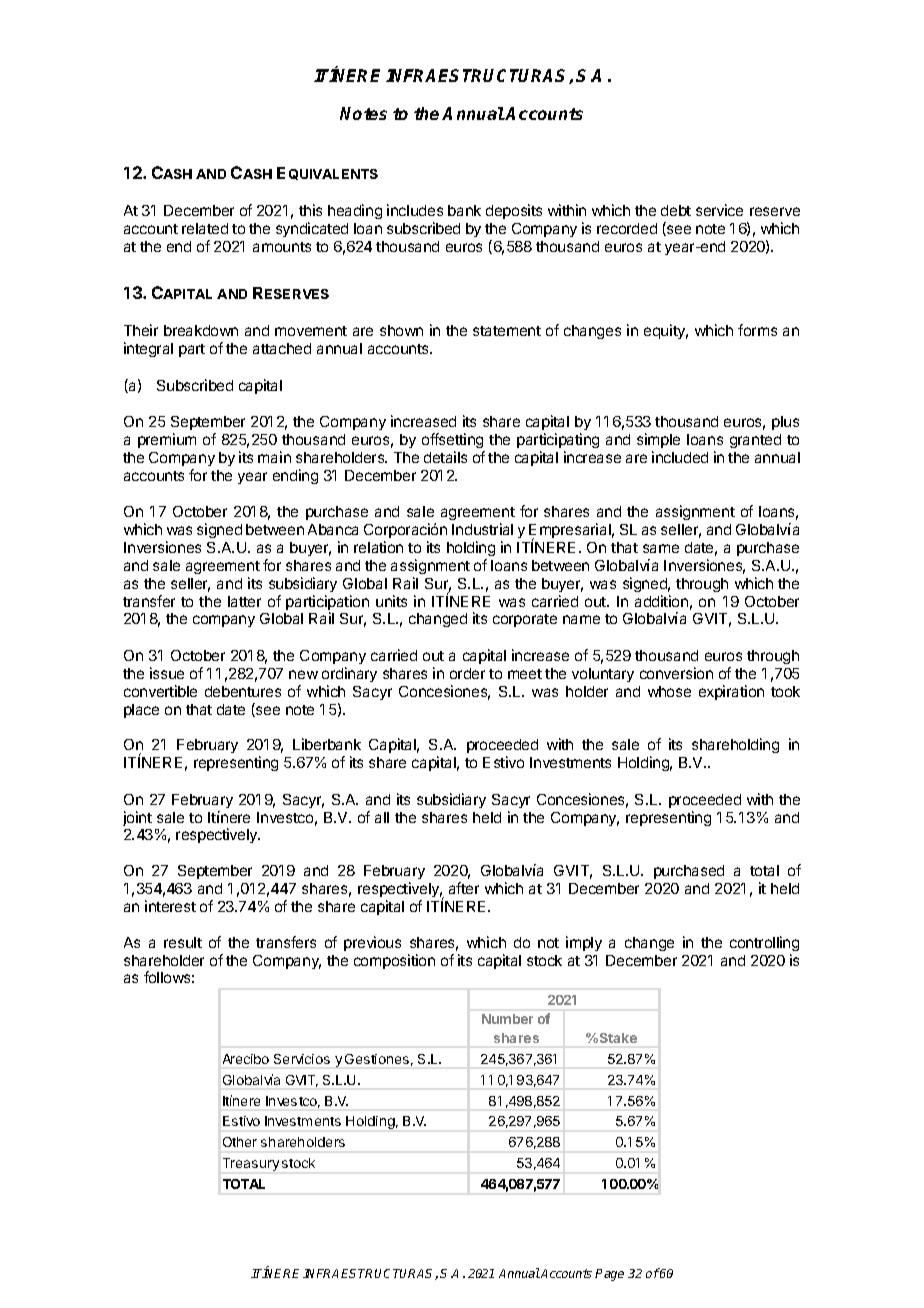 The height and width of the screenshot is (1308, 924). What do you see at coordinates (467, 673) in the screenshot?
I see `order` at bounding box center [467, 673].
